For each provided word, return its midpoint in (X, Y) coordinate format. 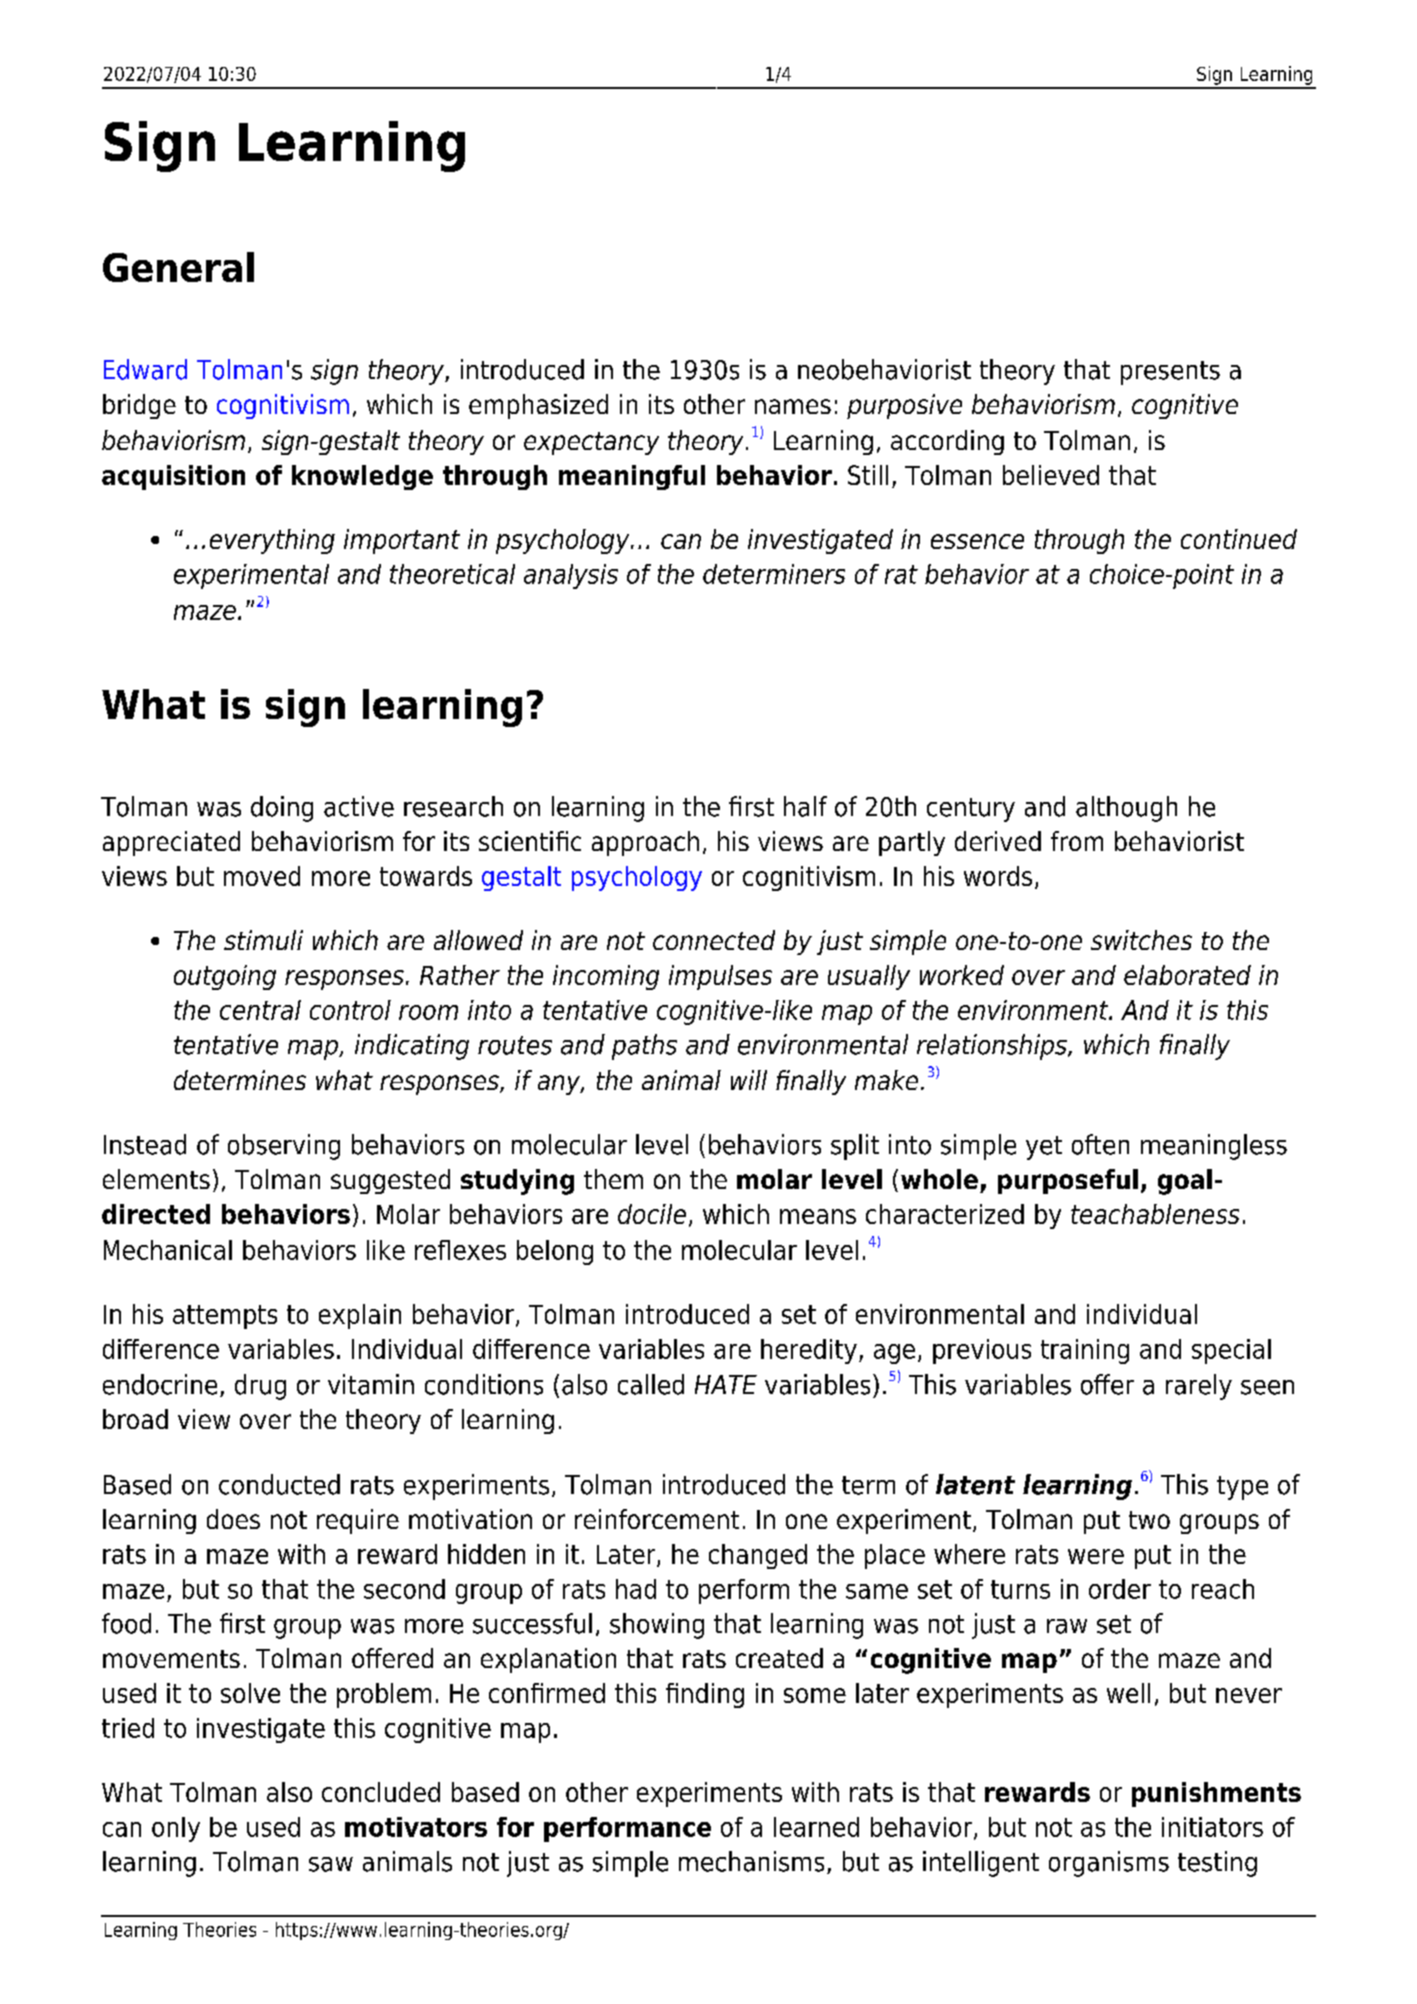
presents (1170, 373)
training (1085, 1351)
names (793, 406)
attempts (225, 1317)
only (176, 1829)
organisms (1109, 1864)
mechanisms (751, 1861)
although (1126, 809)
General (178, 267)
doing (282, 809)
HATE (726, 1384)
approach (645, 843)
